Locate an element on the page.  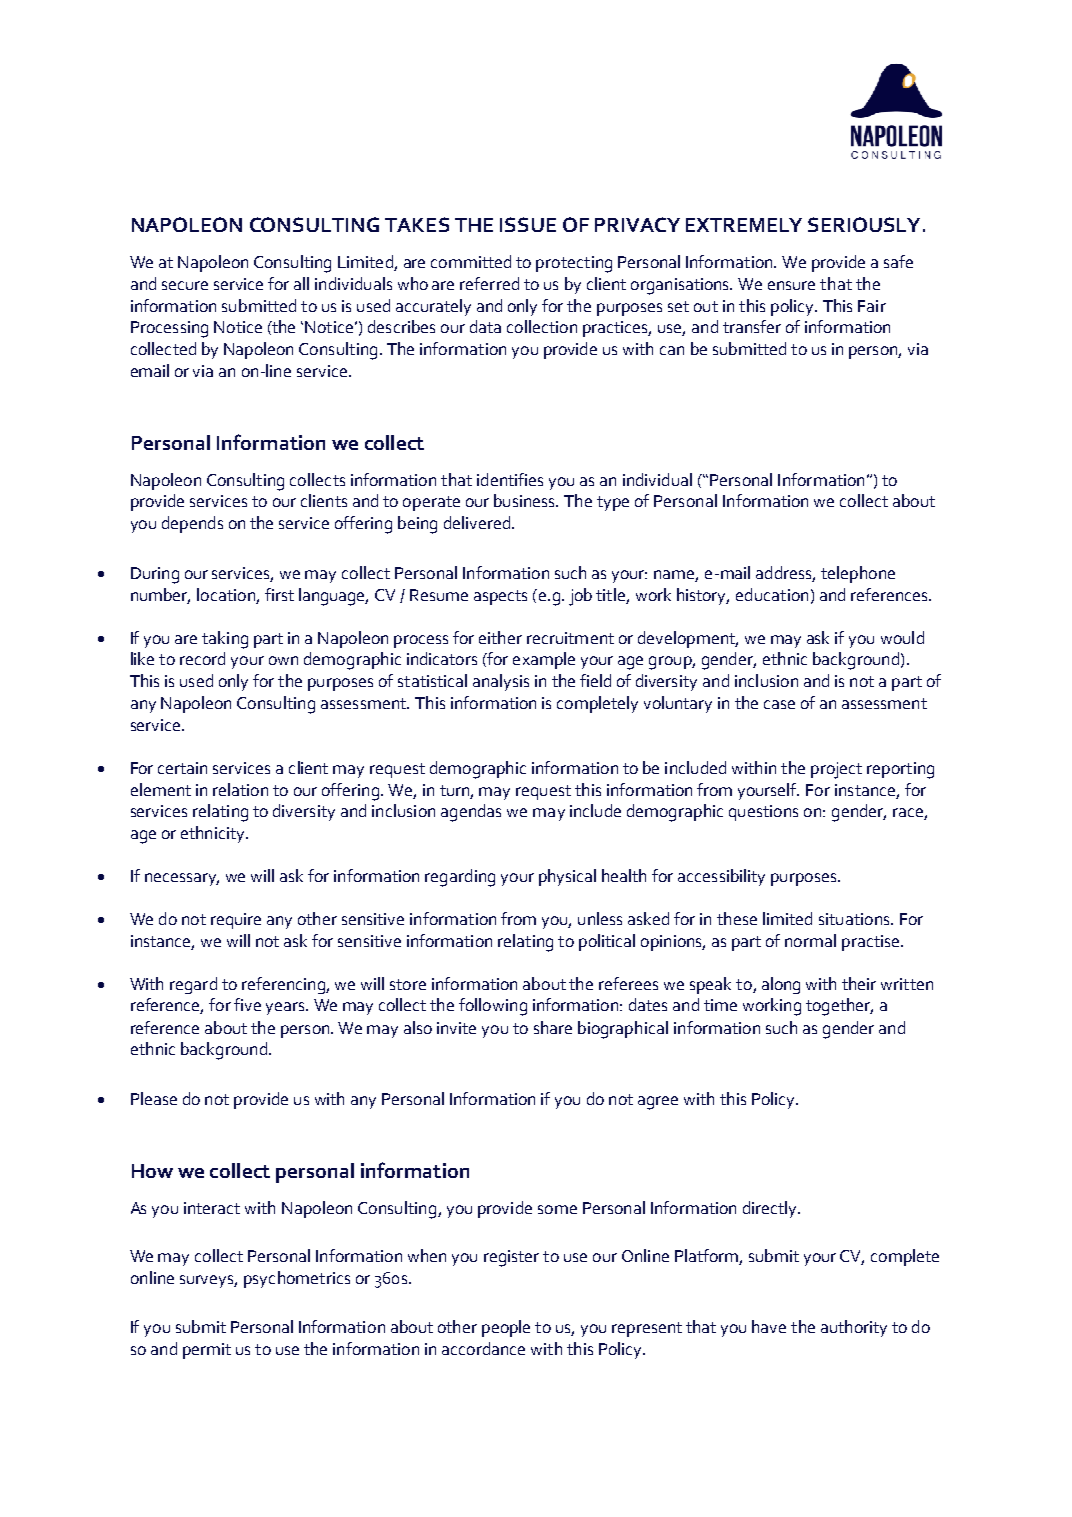
education is located at coordinates (772, 594).
